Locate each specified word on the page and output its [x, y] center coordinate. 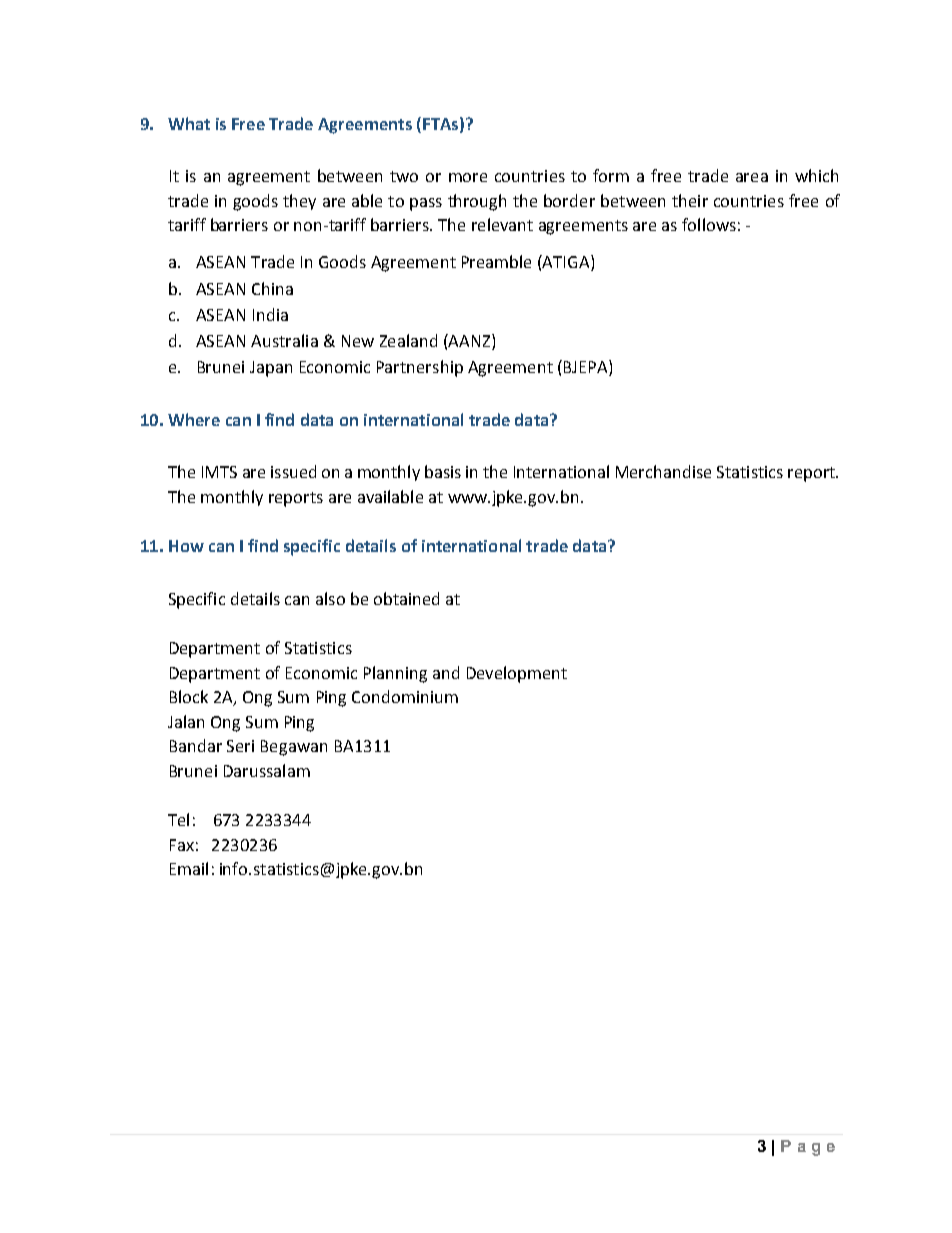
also [330, 598]
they [299, 202]
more [468, 177]
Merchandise [663, 471]
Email [189, 868]
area [752, 177]
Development [517, 674]
